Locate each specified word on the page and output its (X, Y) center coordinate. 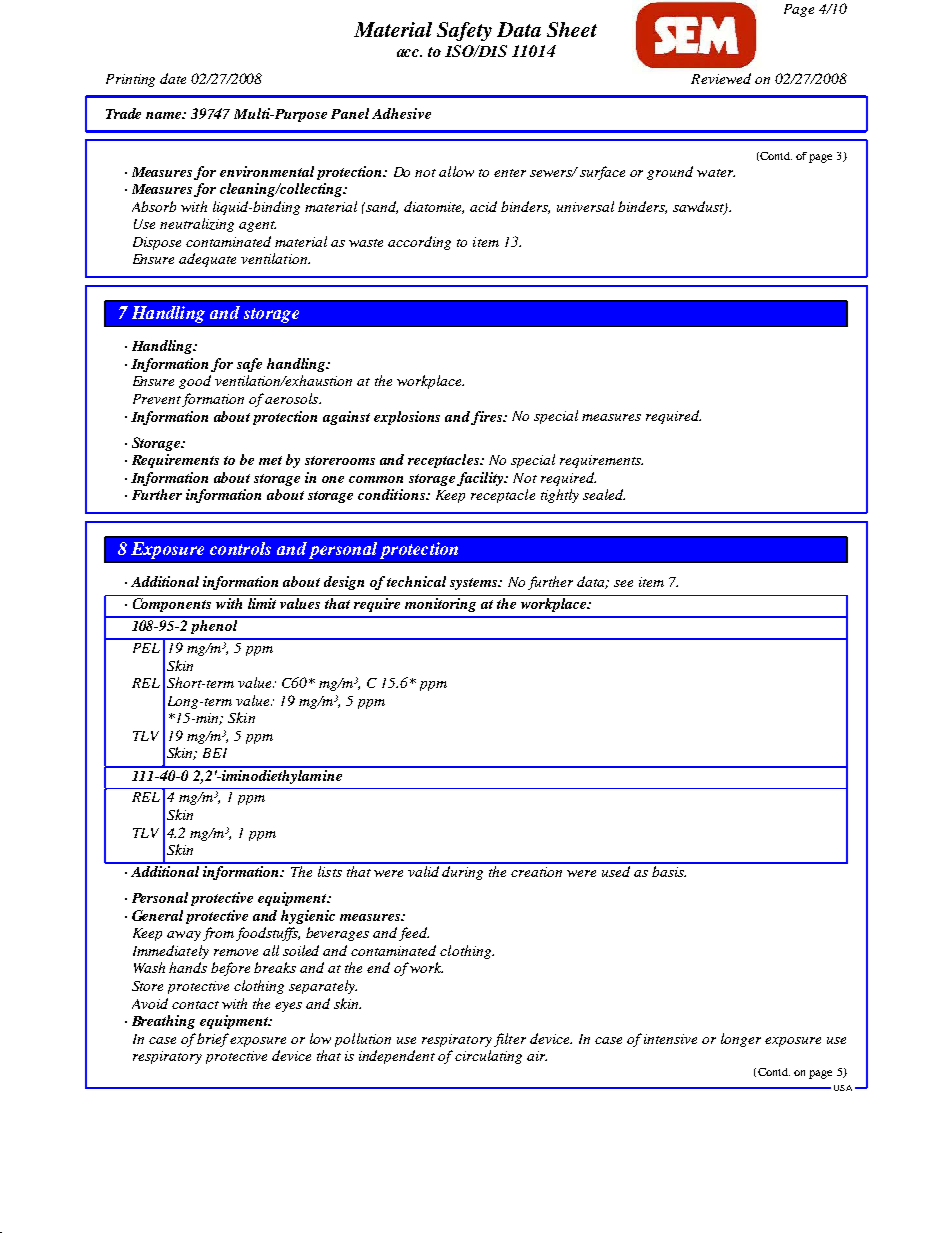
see (623, 583)
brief (213, 1040)
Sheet (572, 29)
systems (475, 584)
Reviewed (721, 78)
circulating (488, 1057)
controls (240, 548)
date (173, 78)
